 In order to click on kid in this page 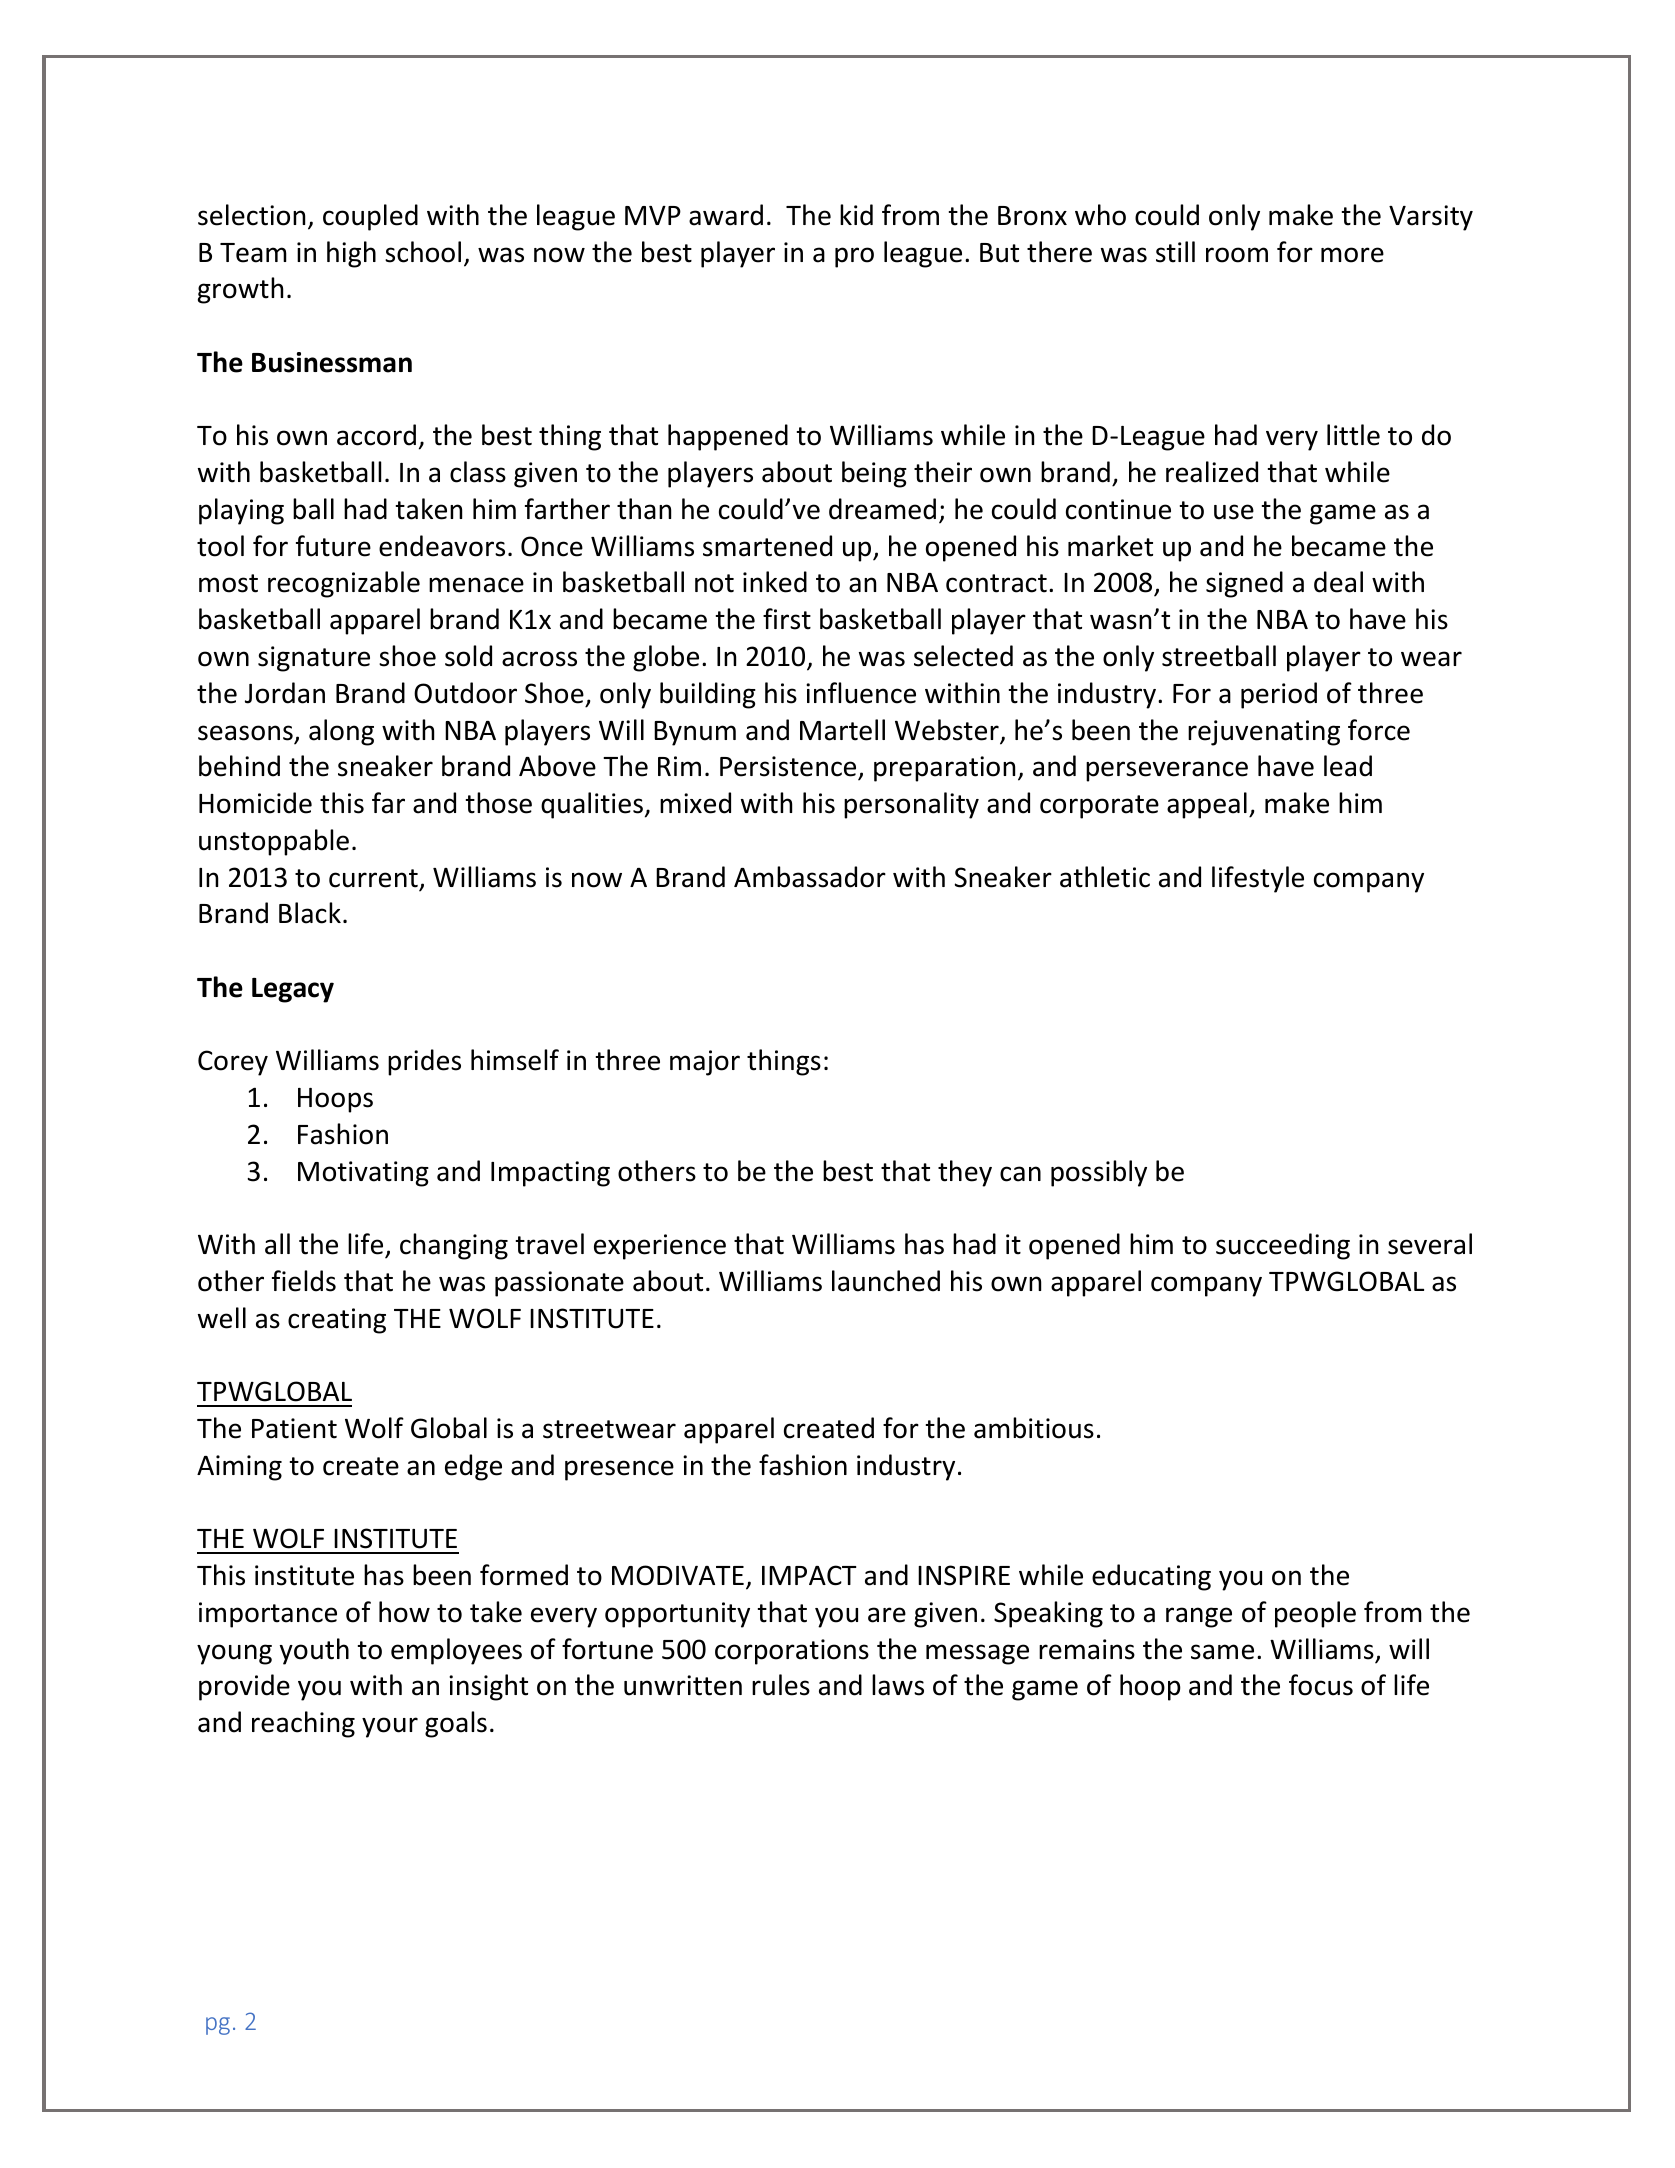, I will do `click(856, 215)`.
